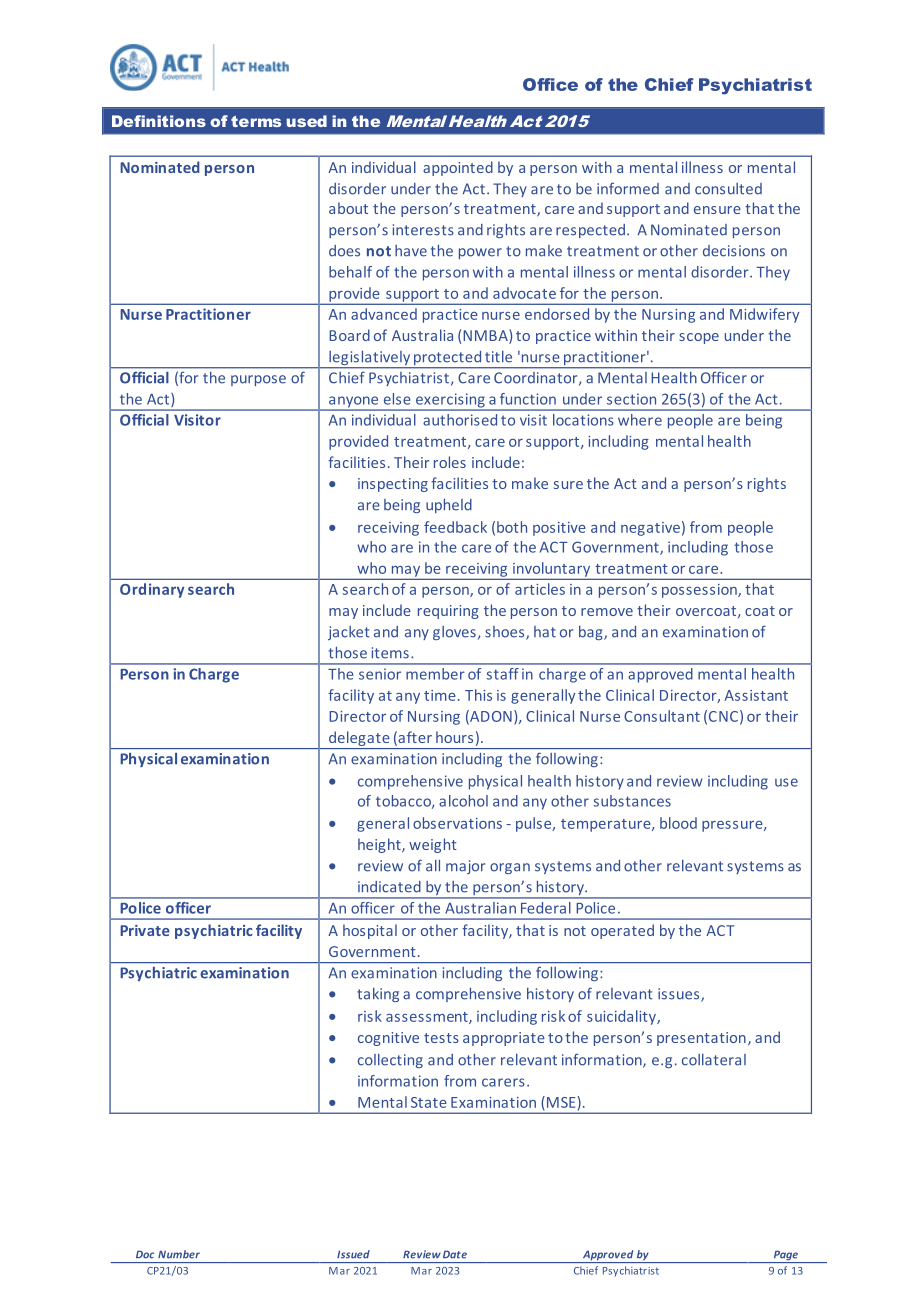  What do you see at coordinates (756, 695) in the page?
I see `Assistant` at bounding box center [756, 695].
